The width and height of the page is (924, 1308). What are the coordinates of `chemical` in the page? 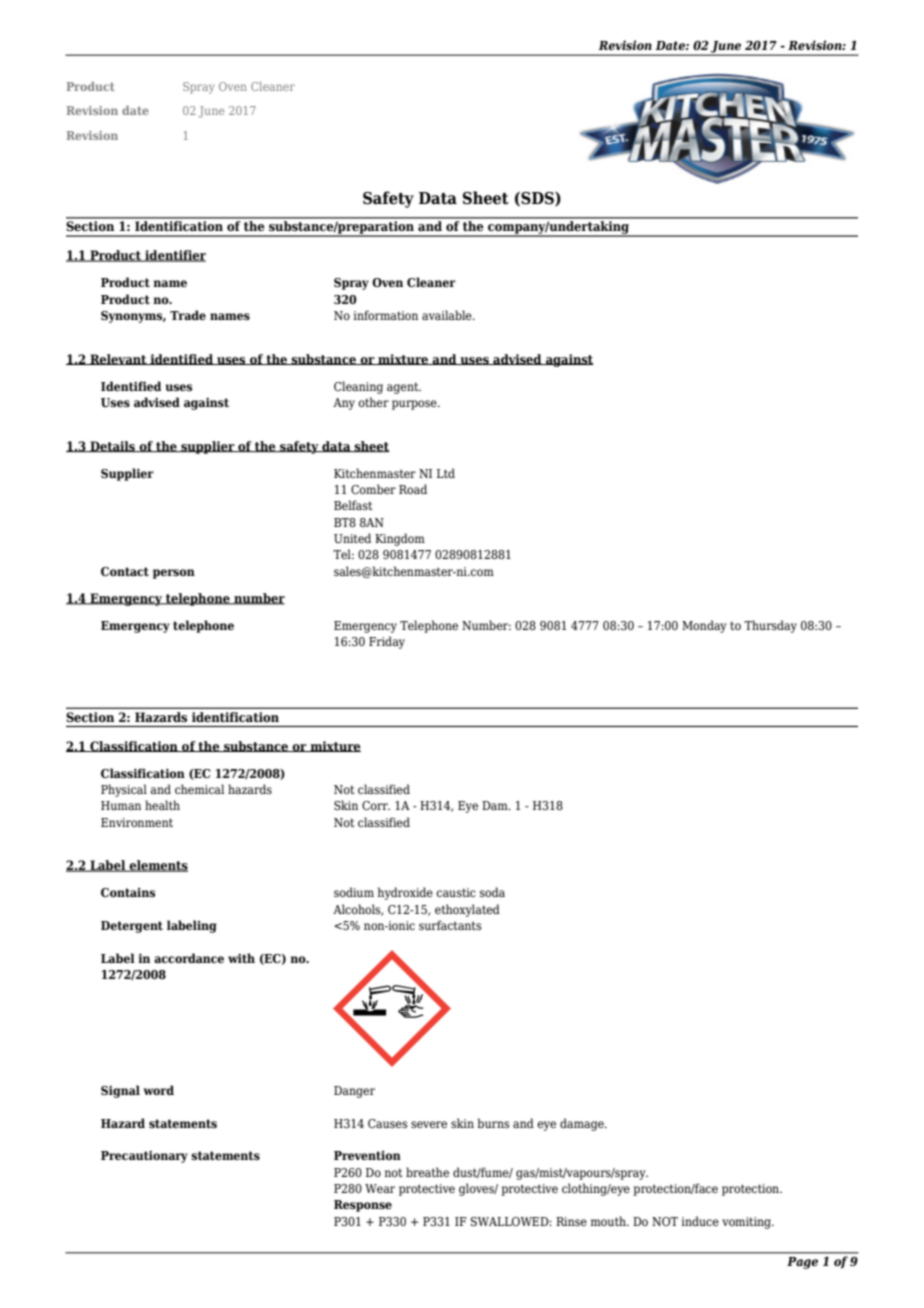 It's located at (199, 789).
